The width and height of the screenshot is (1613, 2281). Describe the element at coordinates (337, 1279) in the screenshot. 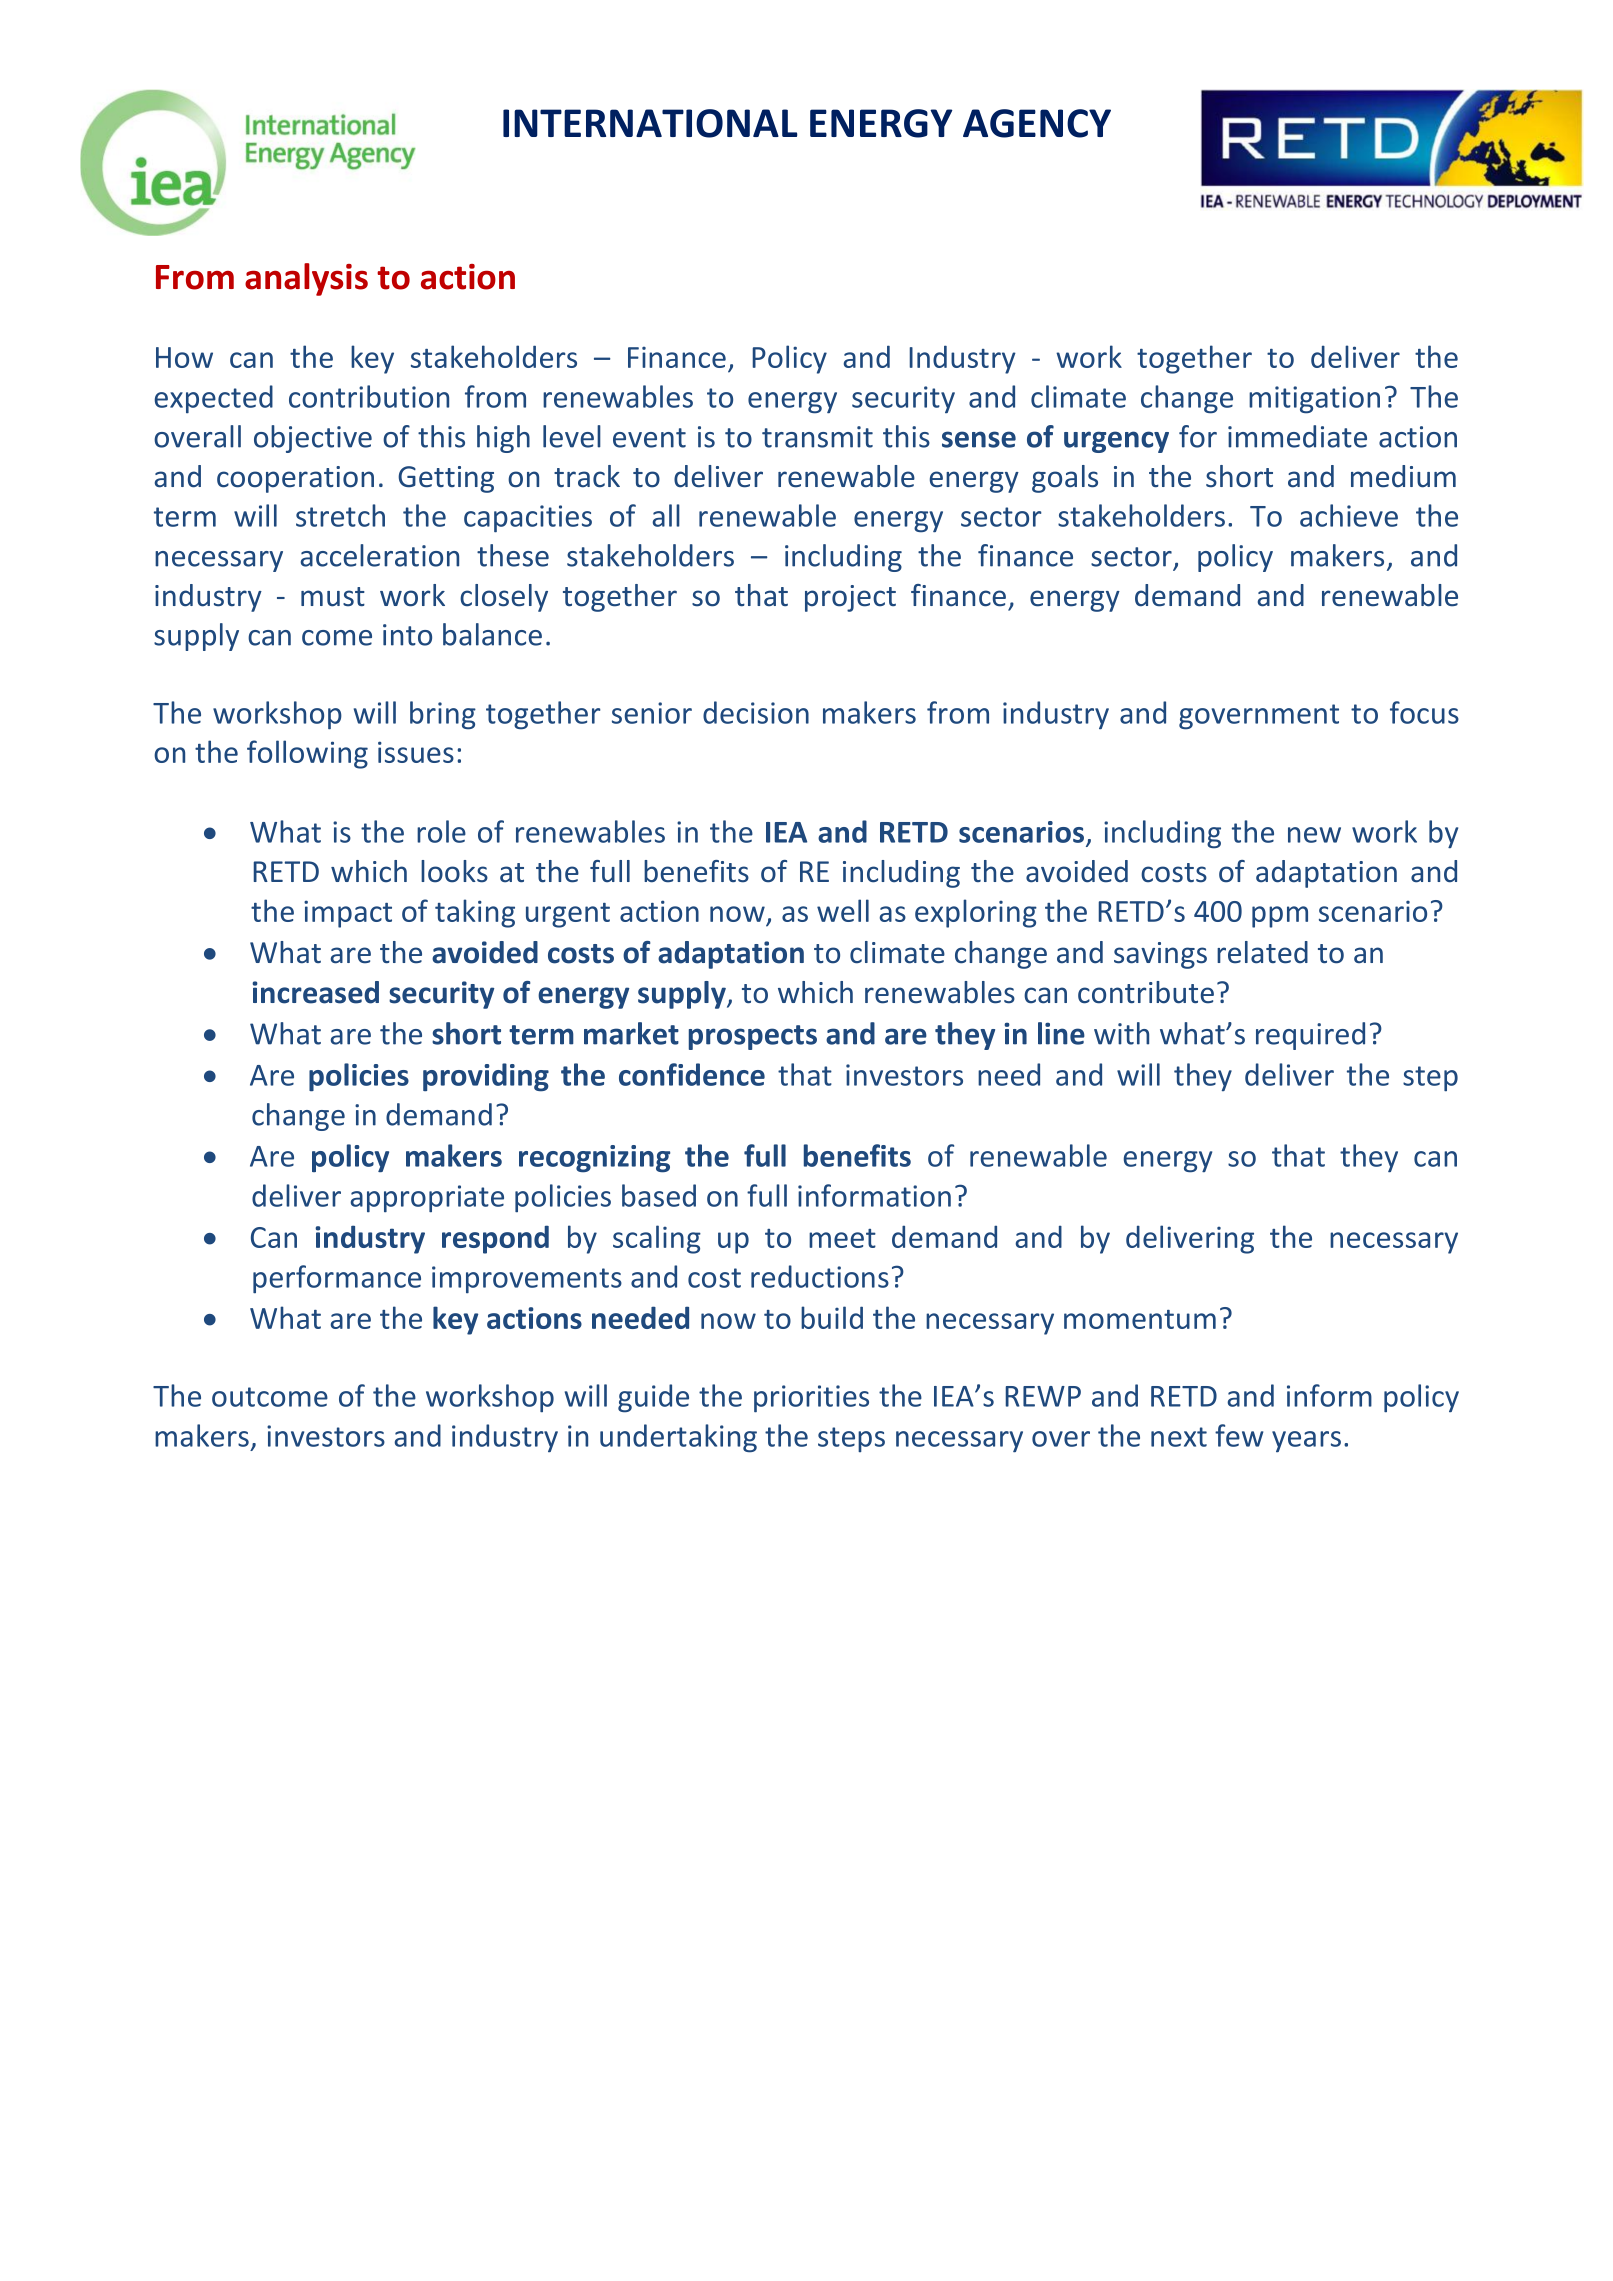

I see `performance` at that location.
